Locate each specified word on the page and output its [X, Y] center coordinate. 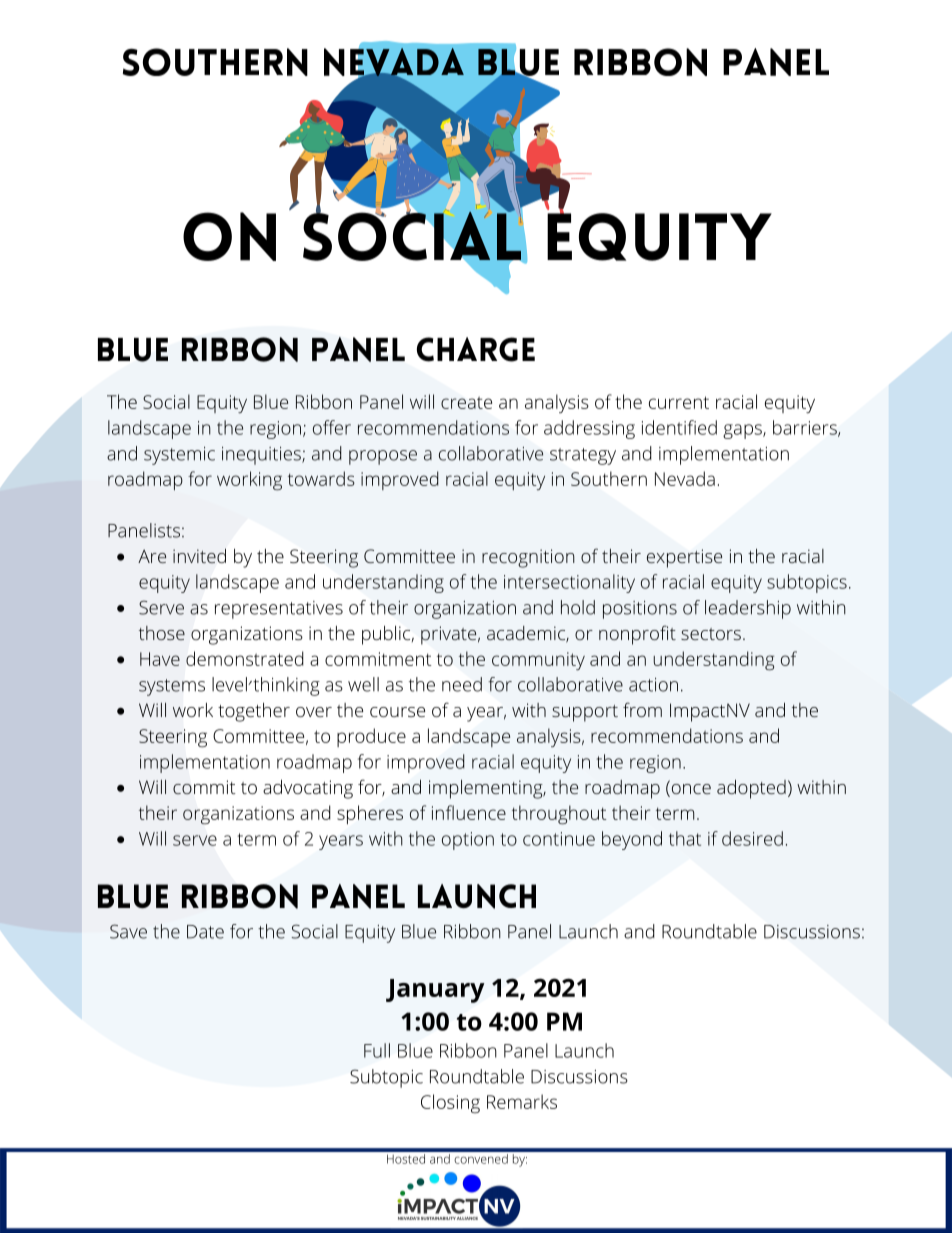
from [642, 709]
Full [377, 1050]
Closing [450, 1104]
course [397, 712]
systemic [179, 456]
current [679, 402]
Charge [476, 349]
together [254, 712]
